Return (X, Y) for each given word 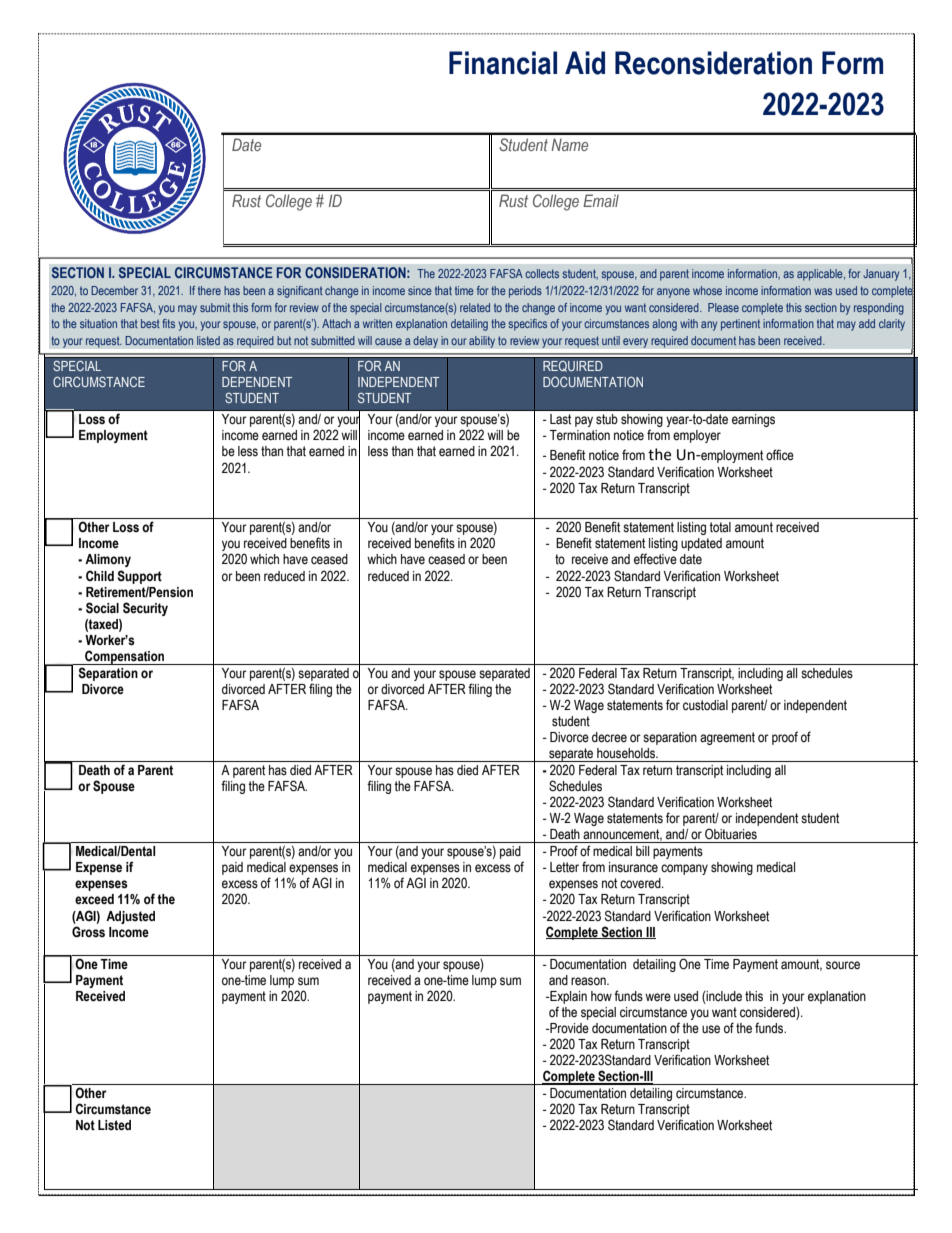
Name (569, 144)
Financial (503, 63)
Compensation (125, 657)
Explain (567, 997)
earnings (753, 420)
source (843, 965)
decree (609, 737)
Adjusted (130, 917)
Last (560, 419)
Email (601, 200)
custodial (705, 705)
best (150, 323)
